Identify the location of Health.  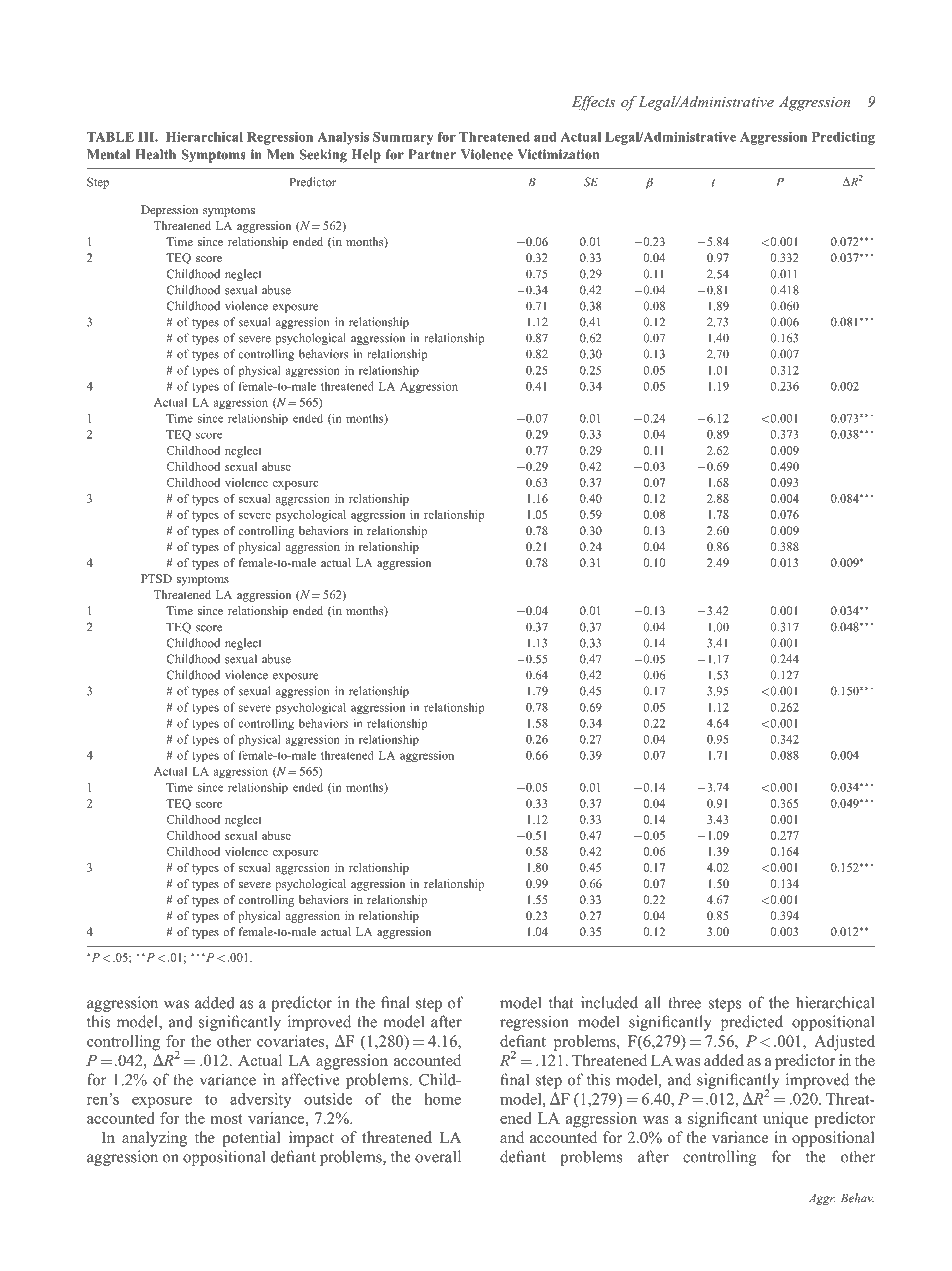
(155, 154).
